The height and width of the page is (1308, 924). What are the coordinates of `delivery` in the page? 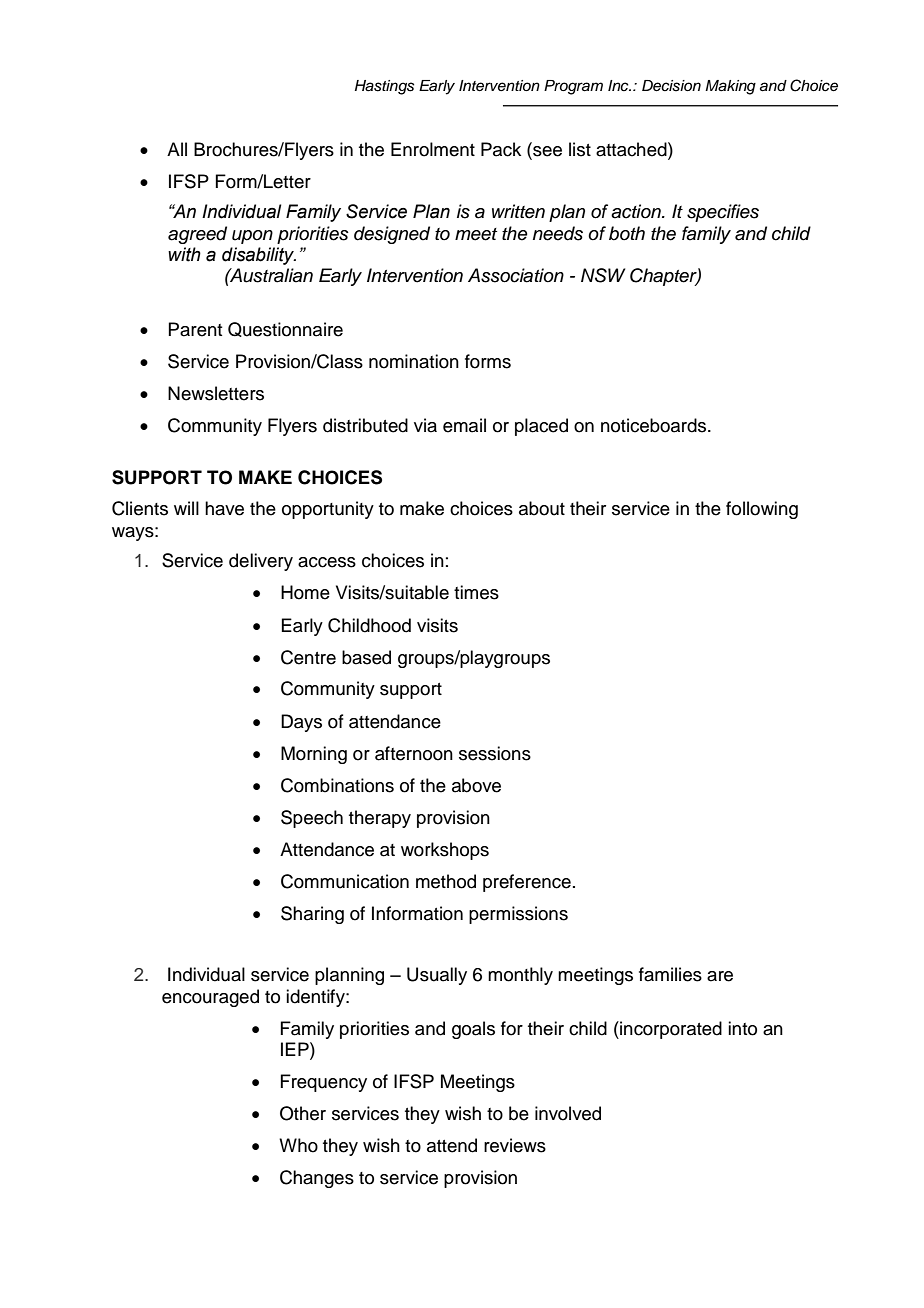 It's located at (261, 562).
